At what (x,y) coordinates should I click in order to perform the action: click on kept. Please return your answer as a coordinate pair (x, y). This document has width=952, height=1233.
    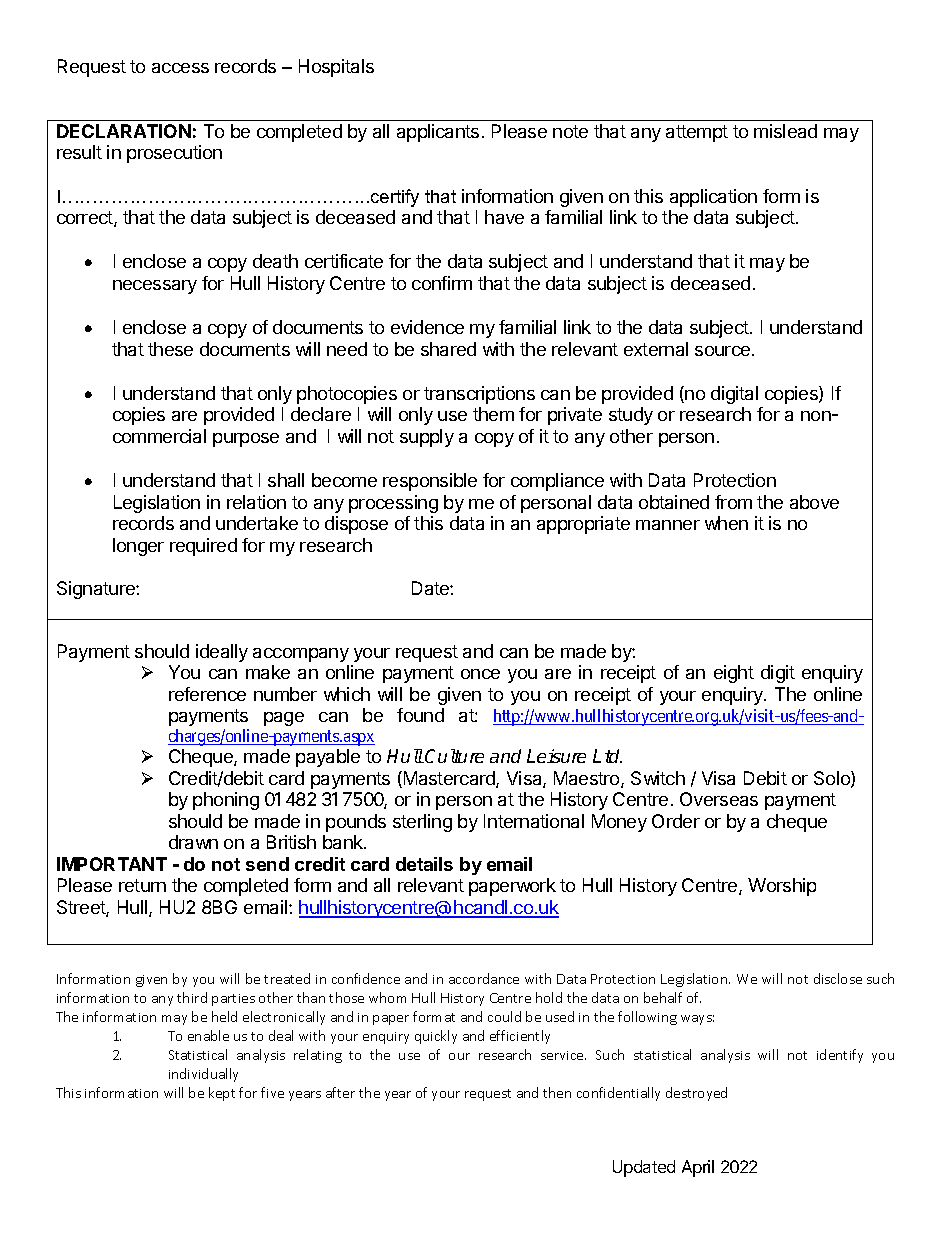
    Looking at the image, I should click on (222, 1094).
